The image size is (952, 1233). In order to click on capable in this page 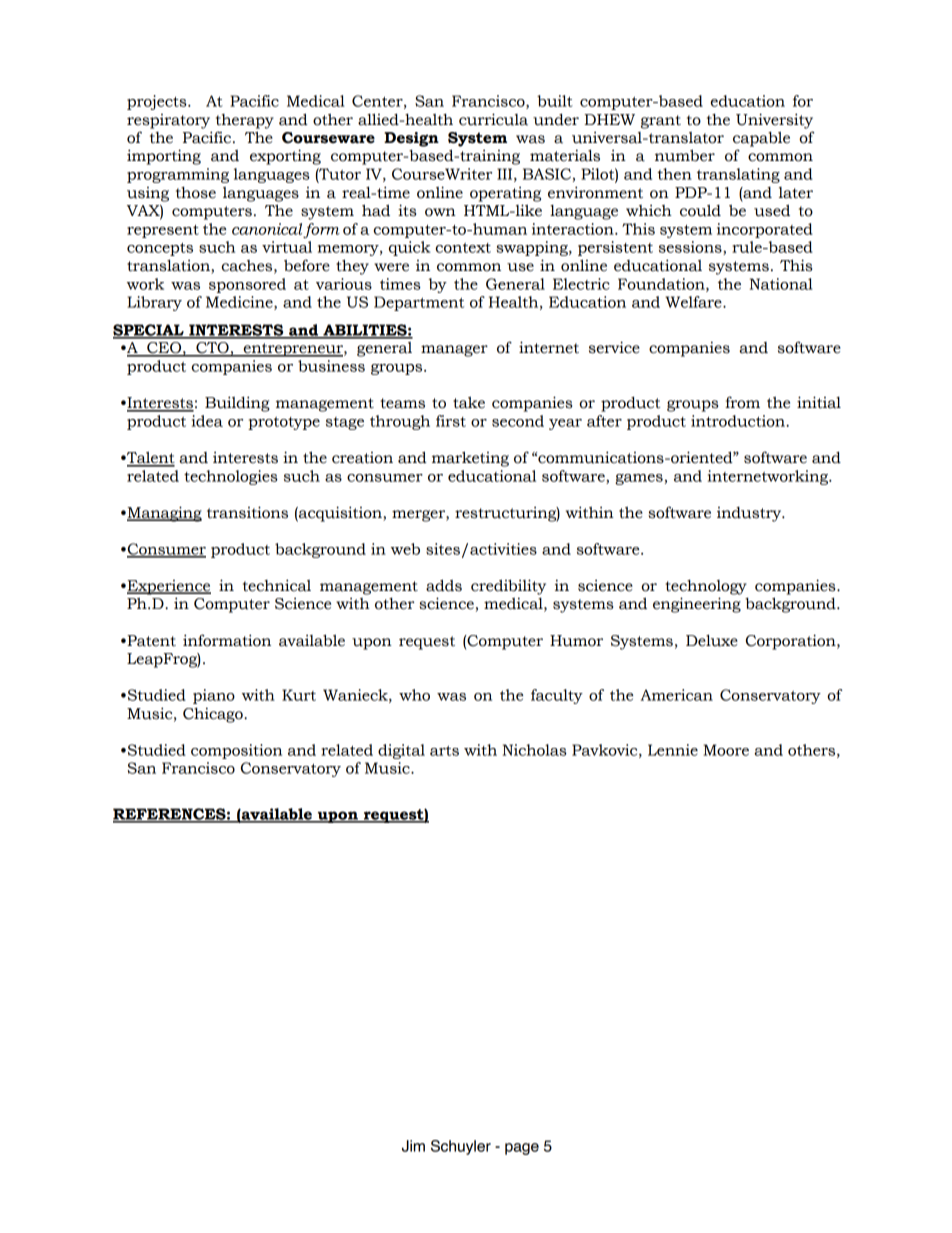, I will do `click(761, 139)`.
